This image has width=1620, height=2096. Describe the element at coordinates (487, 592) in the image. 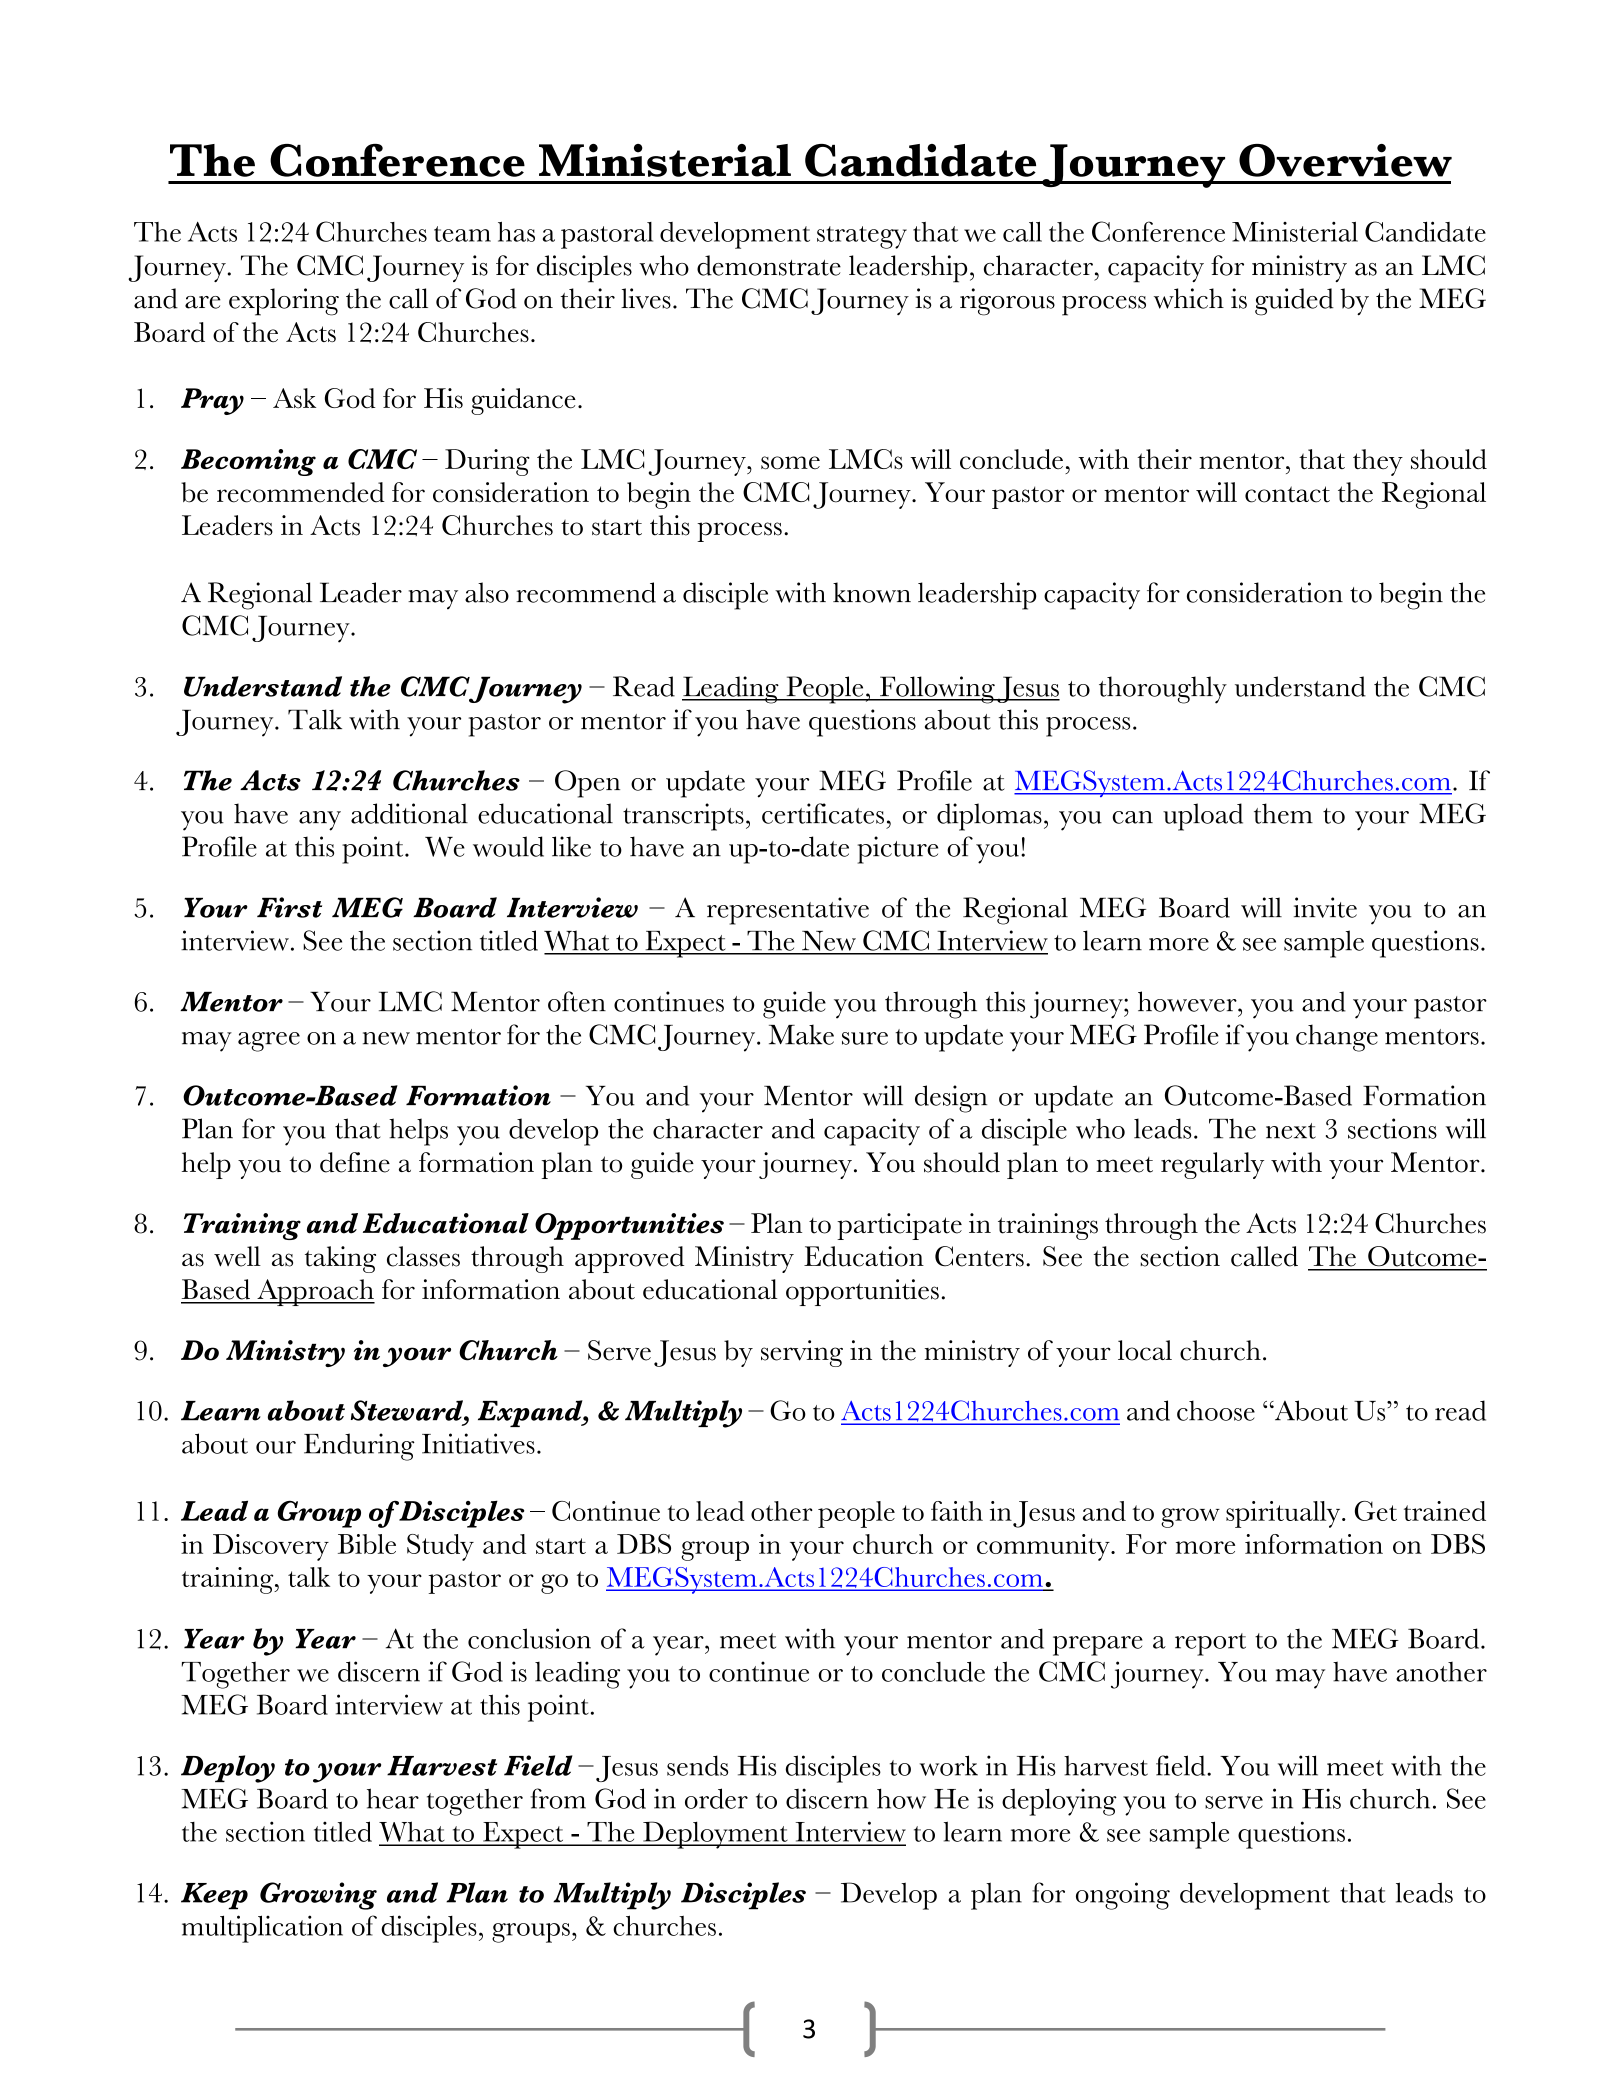

I see `also` at that location.
